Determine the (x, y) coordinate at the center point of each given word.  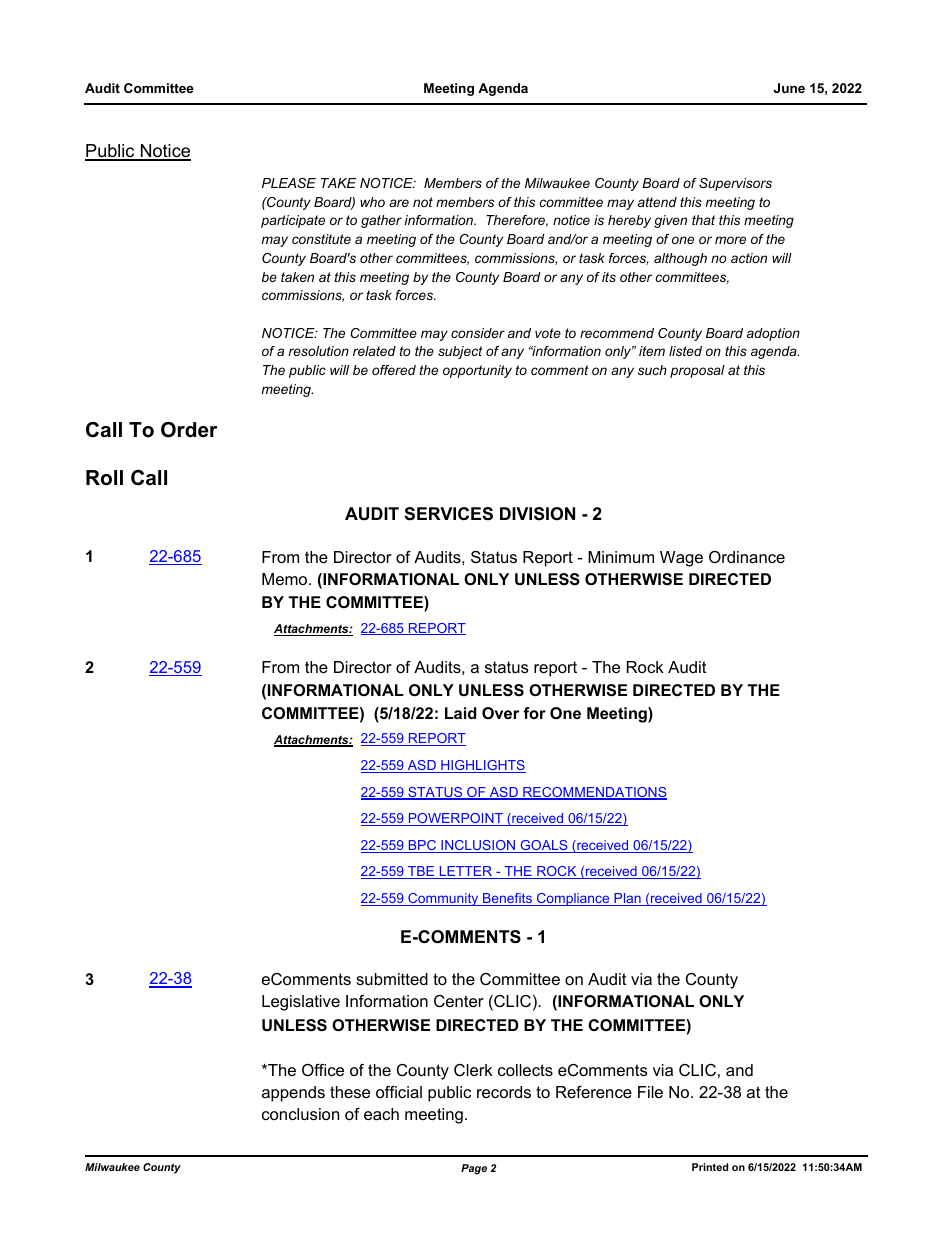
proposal (697, 371)
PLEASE (289, 183)
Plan (627, 899)
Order (189, 430)
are (399, 203)
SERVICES (448, 514)
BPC (422, 846)
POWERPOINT (456, 819)
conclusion (300, 1114)
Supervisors (735, 184)
